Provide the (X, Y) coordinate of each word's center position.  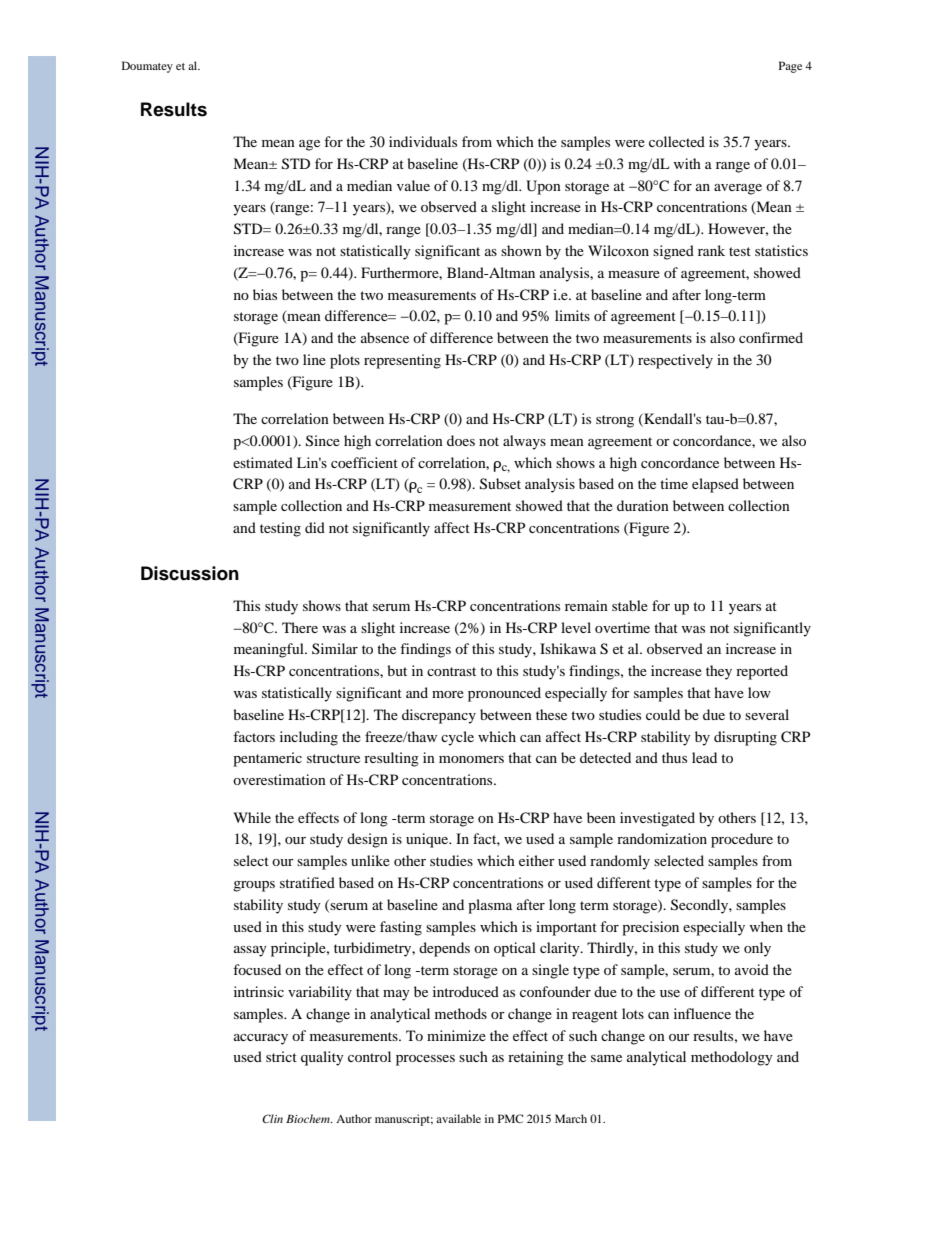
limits (572, 315)
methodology (732, 1058)
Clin (272, 1118)
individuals (423, 141)
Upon (543, 187)
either (537, 860)
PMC (510, 1118)
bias (265, 294)
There (300, 627)
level (576, 627)
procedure (742, 840)
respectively (675, 361)
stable (630, 605)
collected (677, 141)
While (252, 817)
